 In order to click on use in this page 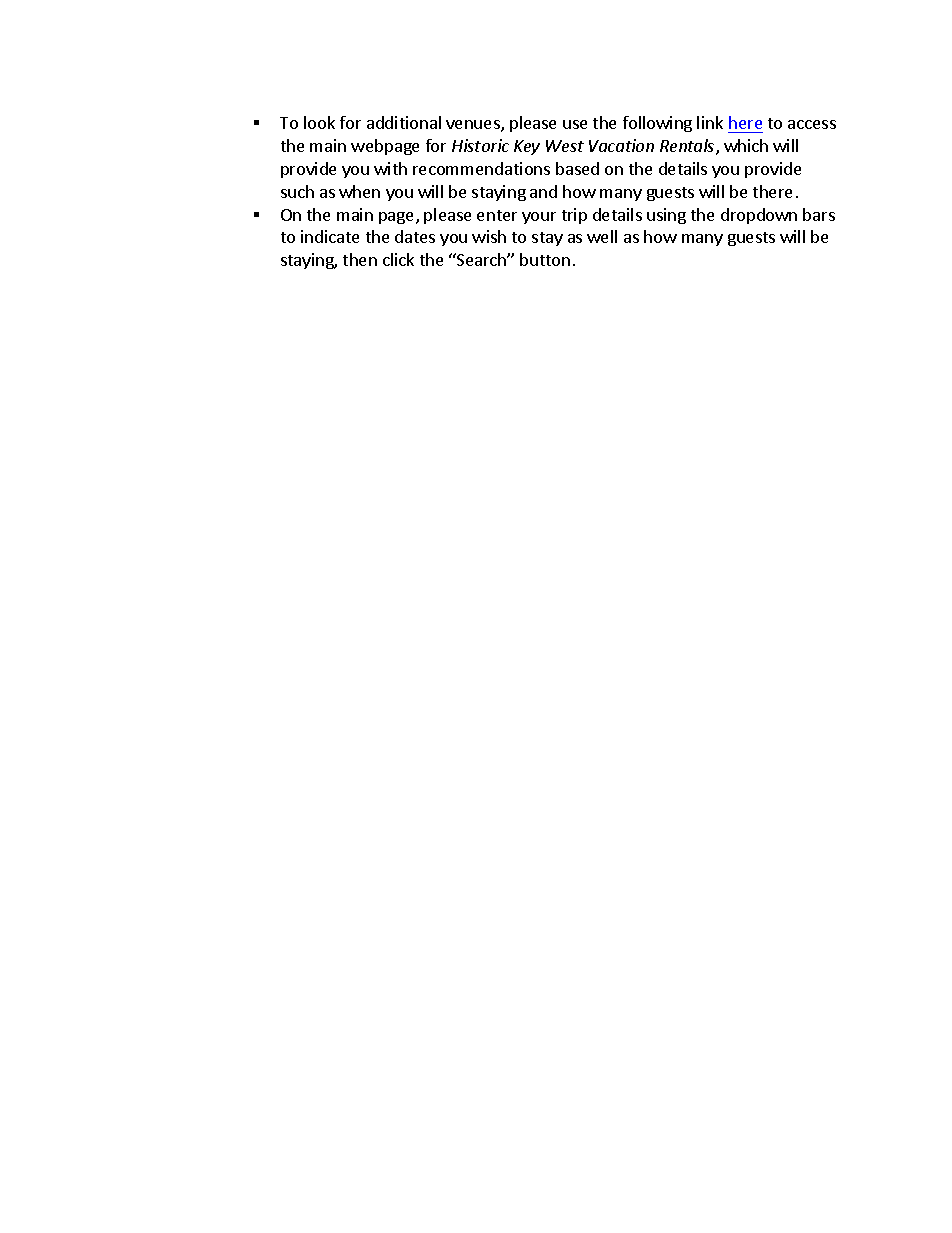, I will do `click(575, 124)`.
